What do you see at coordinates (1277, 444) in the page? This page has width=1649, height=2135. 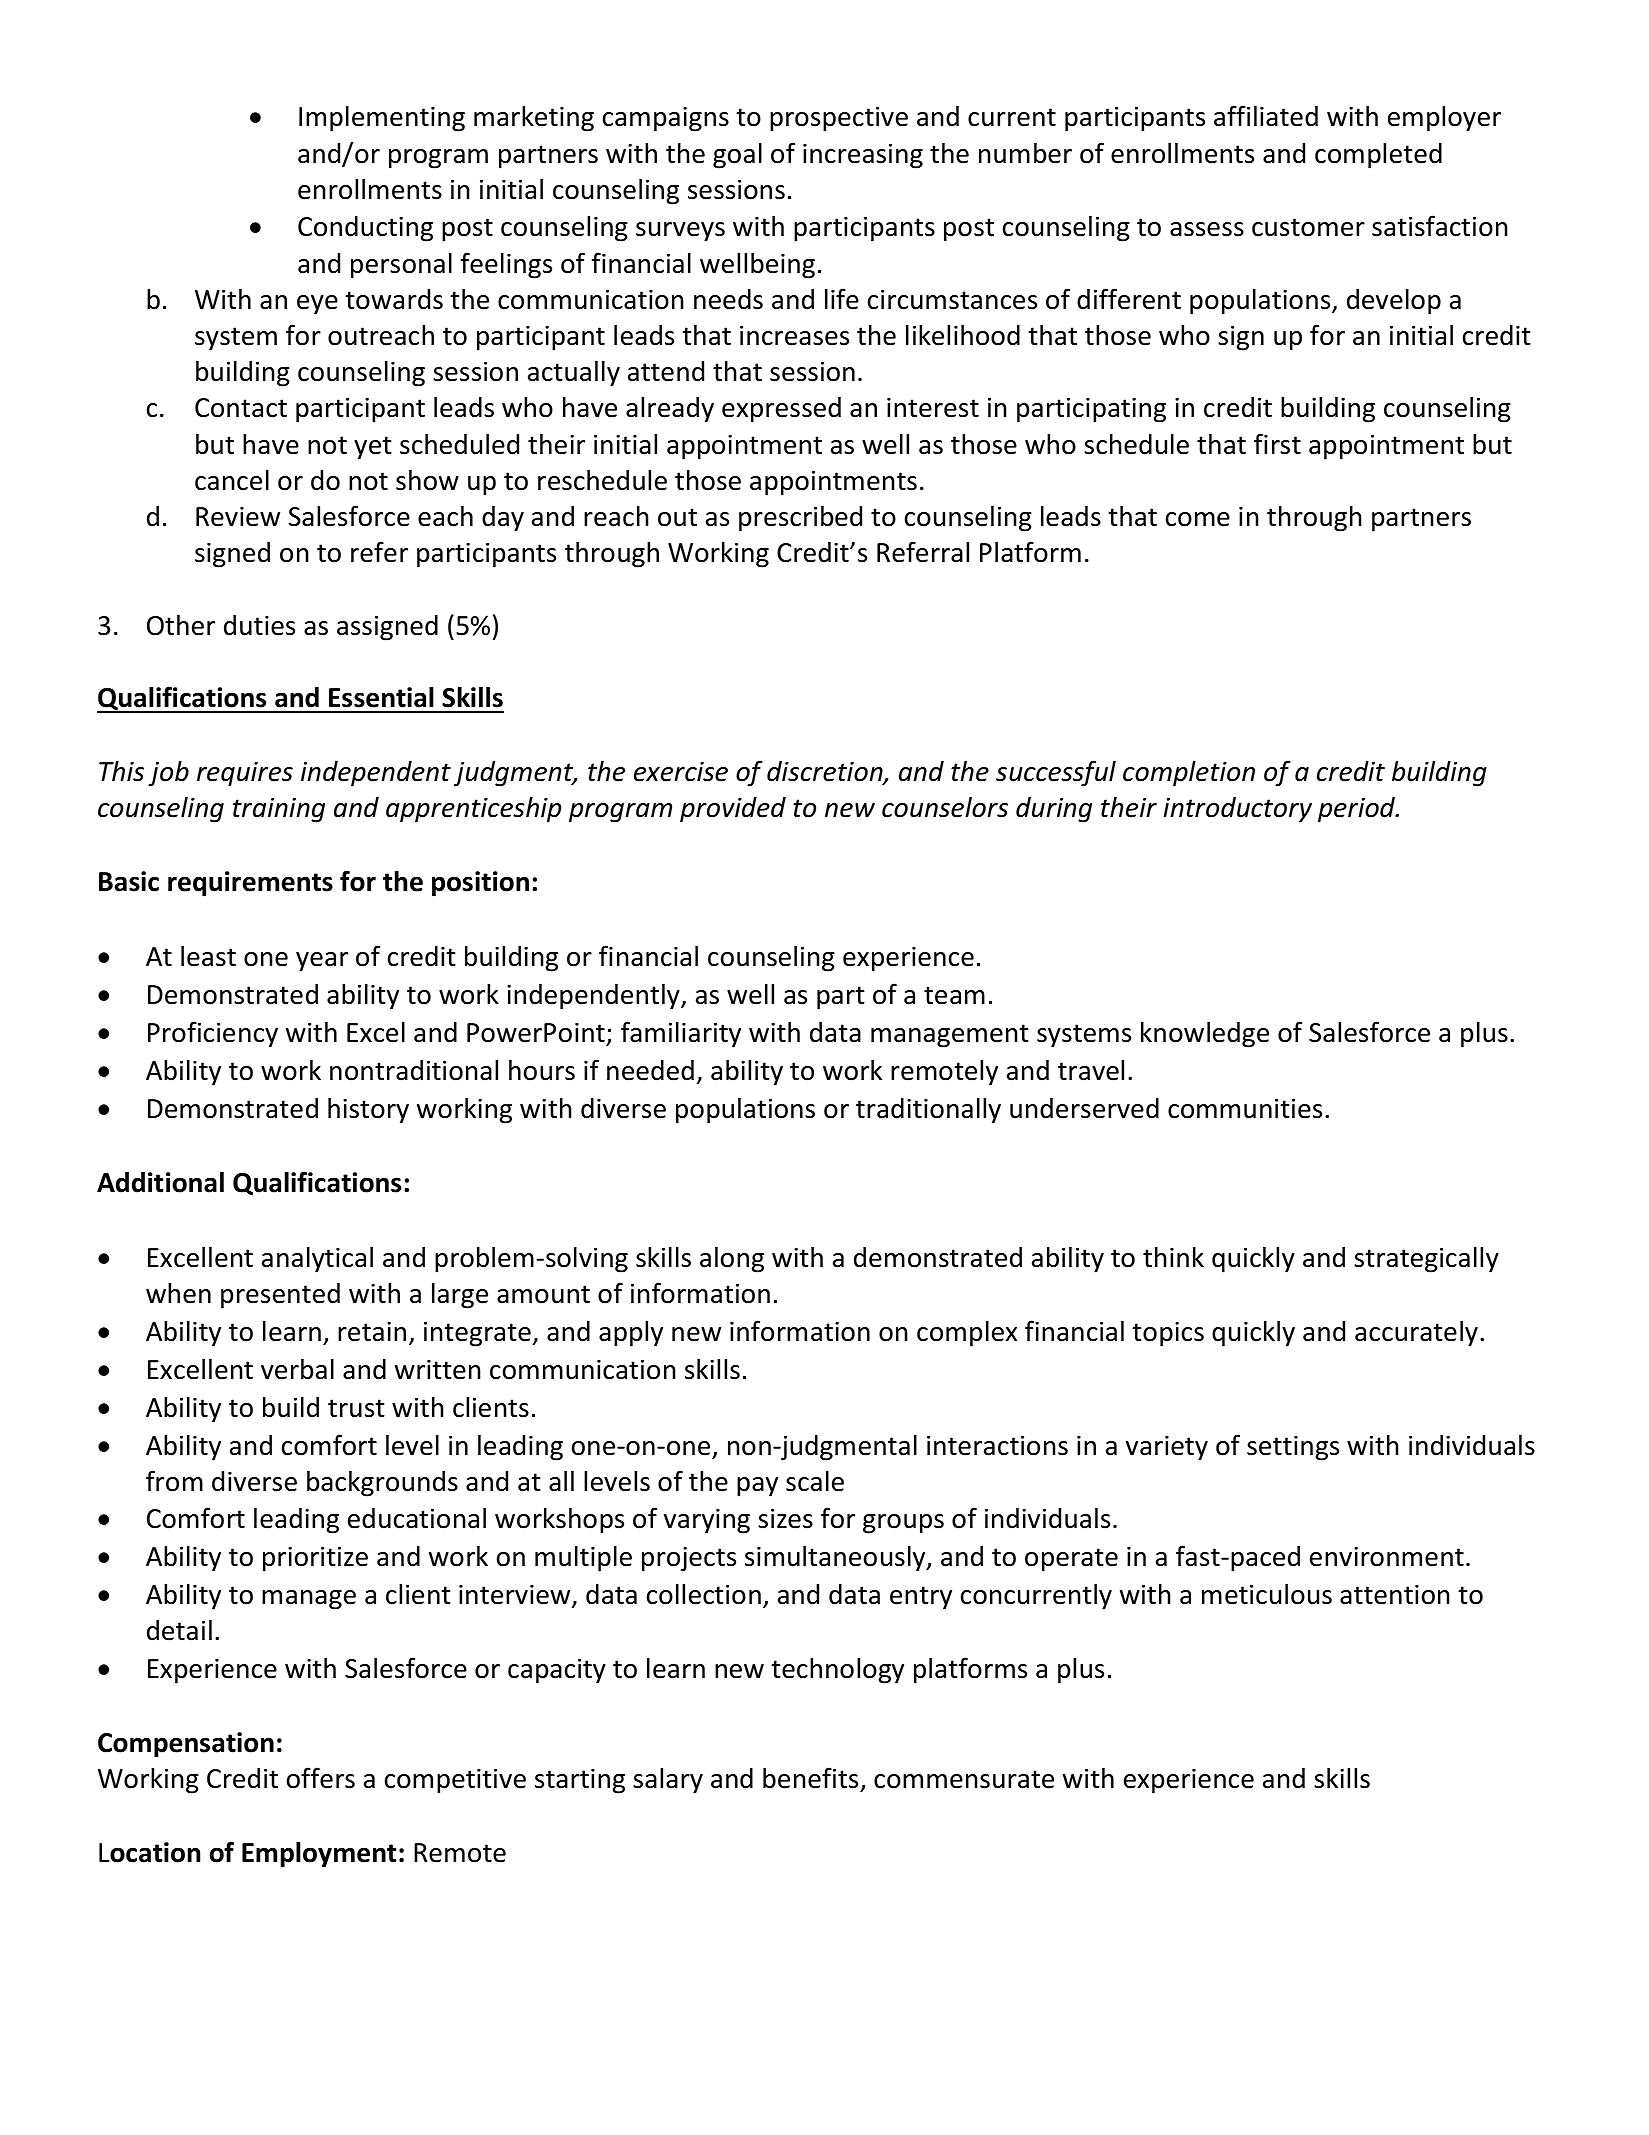 I see `first` at bounding box center [1277, 444].
